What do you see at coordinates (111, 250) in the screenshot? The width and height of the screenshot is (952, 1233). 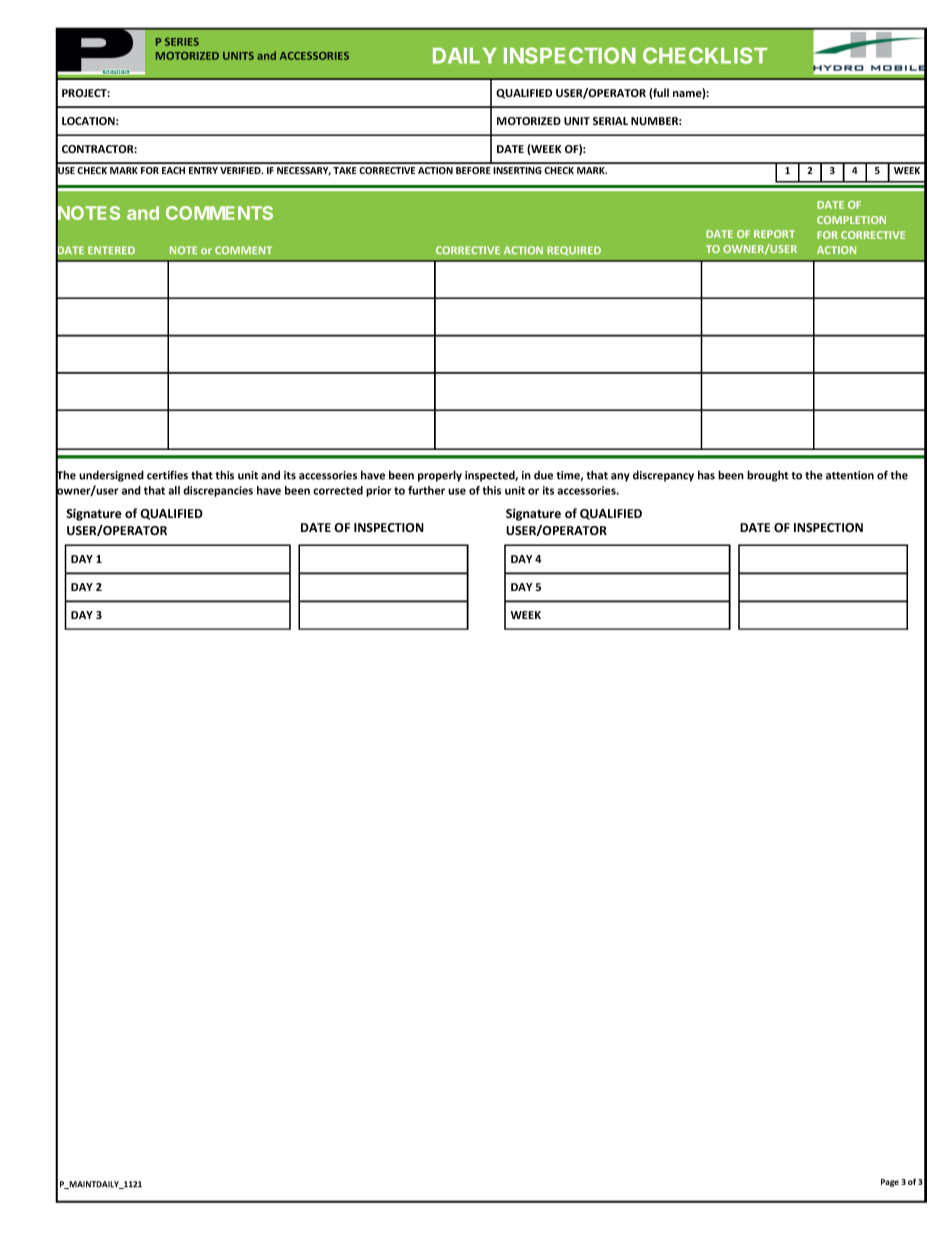 I see `ENTERED` at bounding box center [111, 250].
